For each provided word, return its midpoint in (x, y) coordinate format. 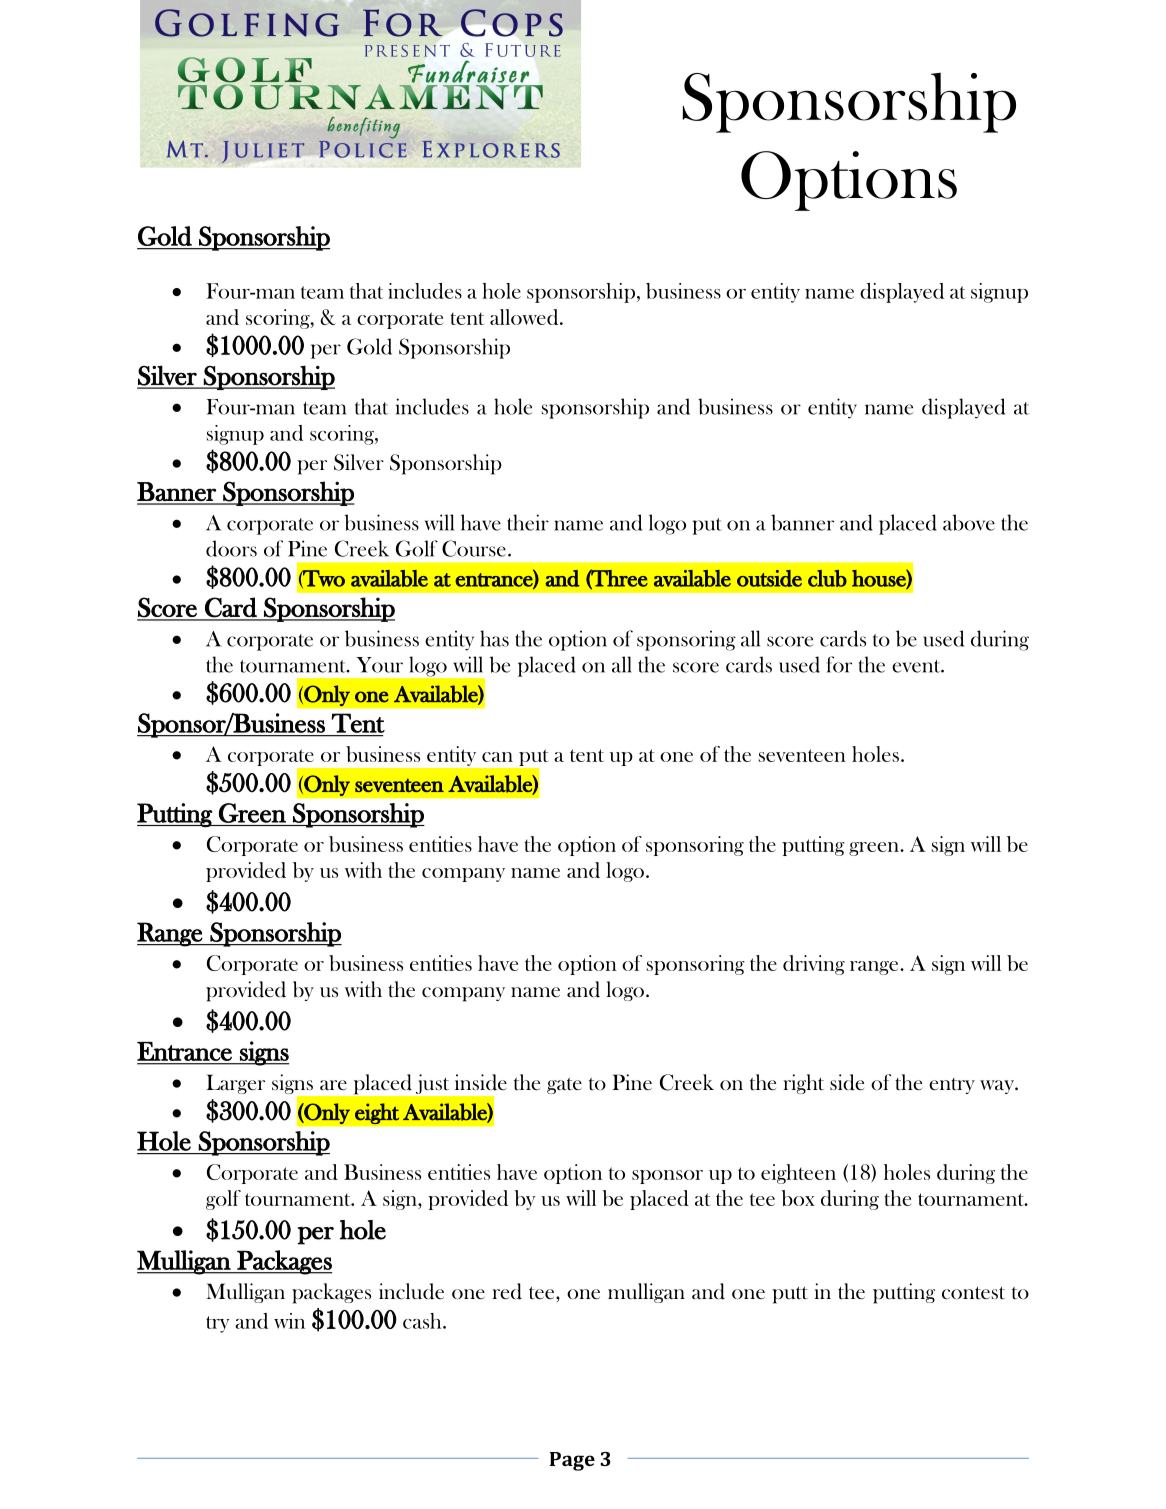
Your (379, 665)
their (528, 522)
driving (814, 965)
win (289, 1321)
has (494, 638)
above (969, 522)
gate (564, 1086)
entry (952, 1086)
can (497, 757)
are (333, 1085)
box (798, 1198)
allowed (525, 317)
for (839, 664)
